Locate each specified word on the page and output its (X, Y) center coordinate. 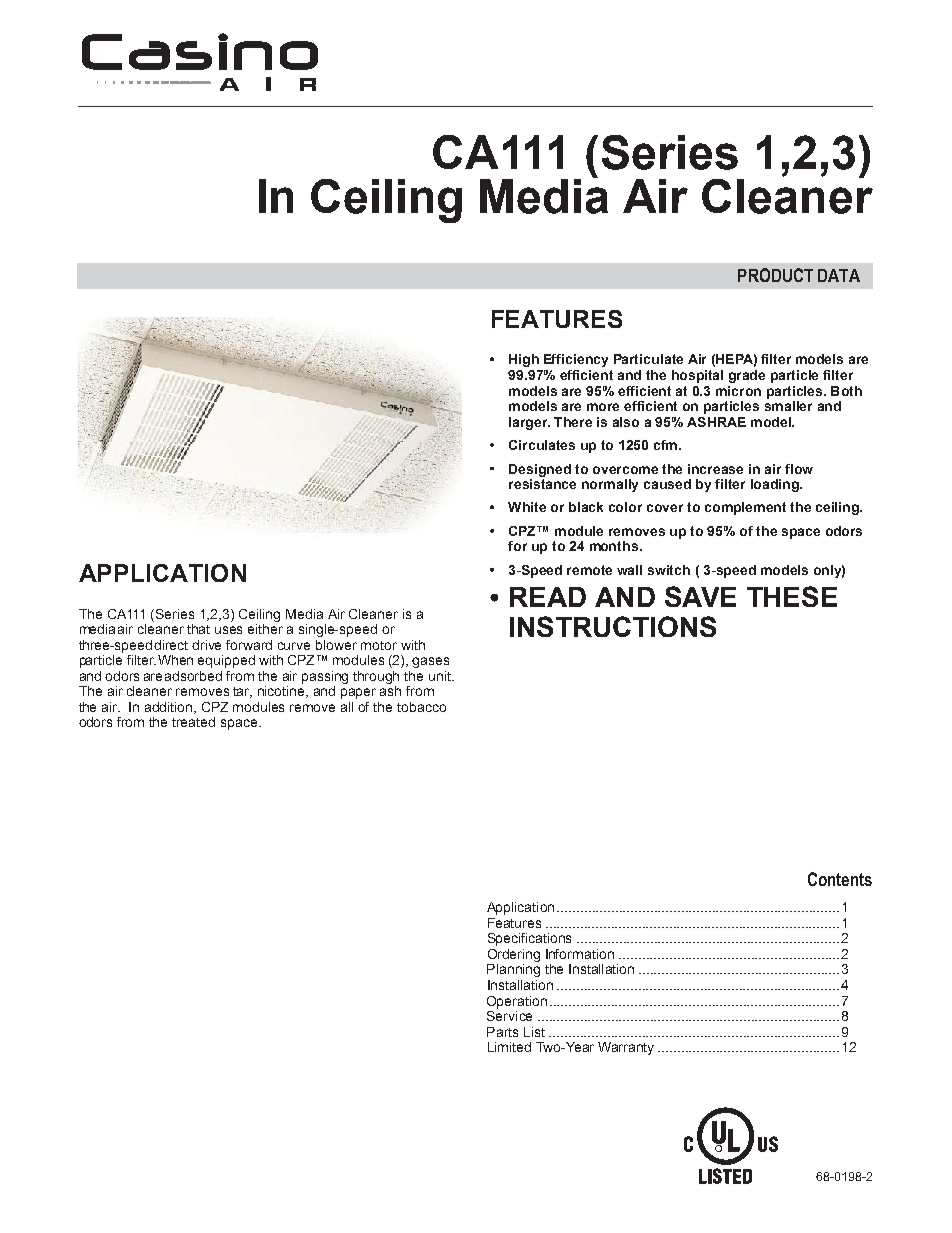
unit (441, 676)
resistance (542, 482)
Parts (502, 1032)
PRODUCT (775, 275)
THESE (792, 596)
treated (193, 722)
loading (776, 485)
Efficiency (576, 360)
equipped (226, 661)
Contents (840, 879)
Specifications (529, 939)
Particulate (648, 359)
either (265, 627)
